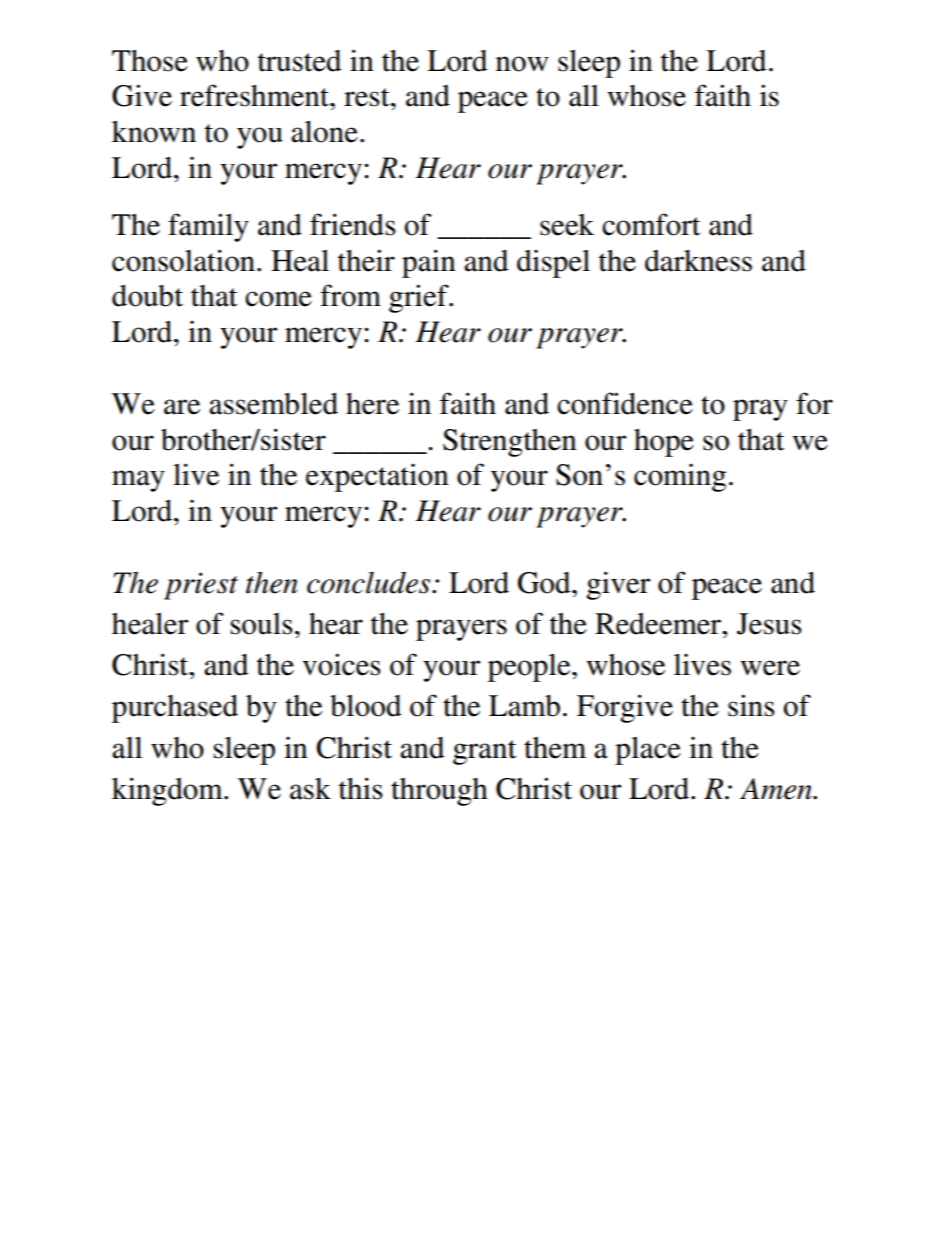  Describe the element at coordinates (651, 224) in the page. I see `comfort` at that location.
